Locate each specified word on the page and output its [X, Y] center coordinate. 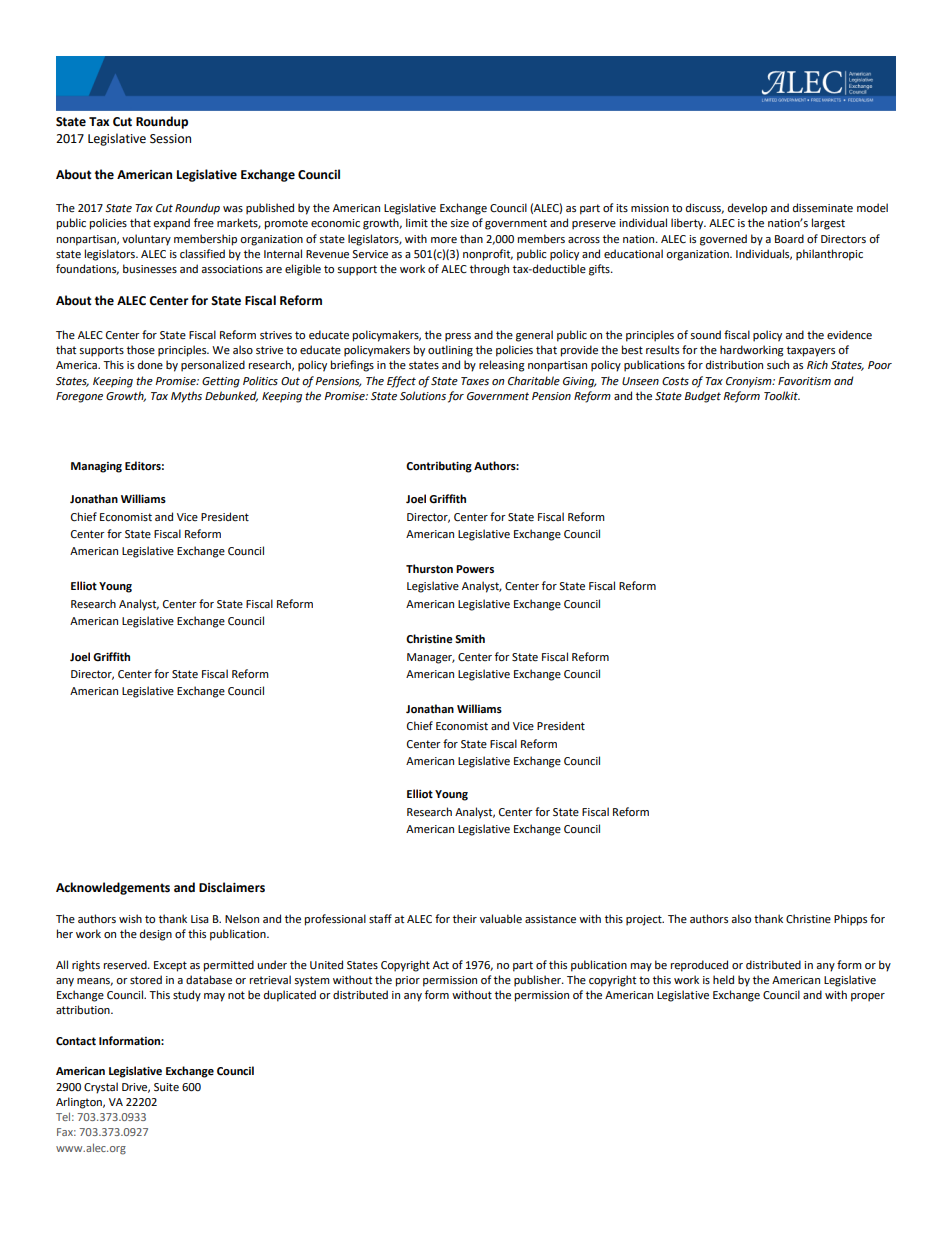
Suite [166, 1087]
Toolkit [782, 396]
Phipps [850, 920]
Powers [475, 569]
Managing [96, 467]
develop [747, 209]
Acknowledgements [113, 888]
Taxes [475, 381]
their [465, 919]
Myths [186, 397]
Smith [470, 638]
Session [170, 139]
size [459, 223]
